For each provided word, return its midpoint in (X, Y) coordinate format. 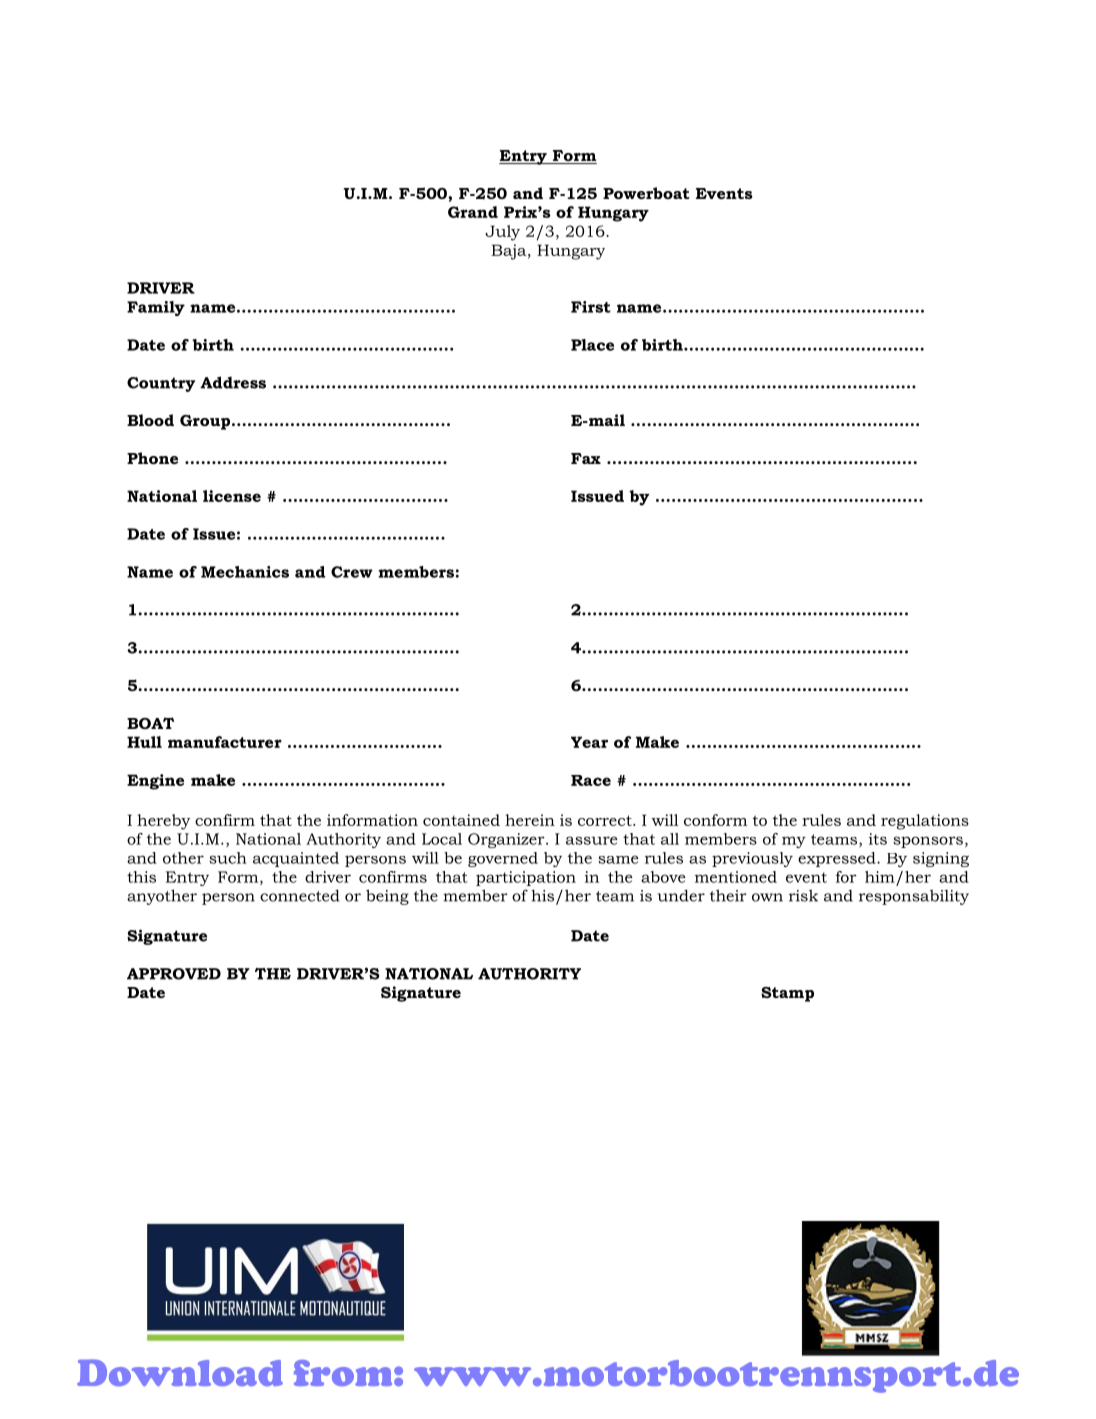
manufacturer (225, 742)
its (878, 839)
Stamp (787, 994)
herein (530, 820)
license (232, 496)
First (591, 307)
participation (526, 878)
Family (156, 308)
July (502, 233)
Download (180, 1372)
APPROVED (174, 974)
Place (592, 345)
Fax (586, 458)
